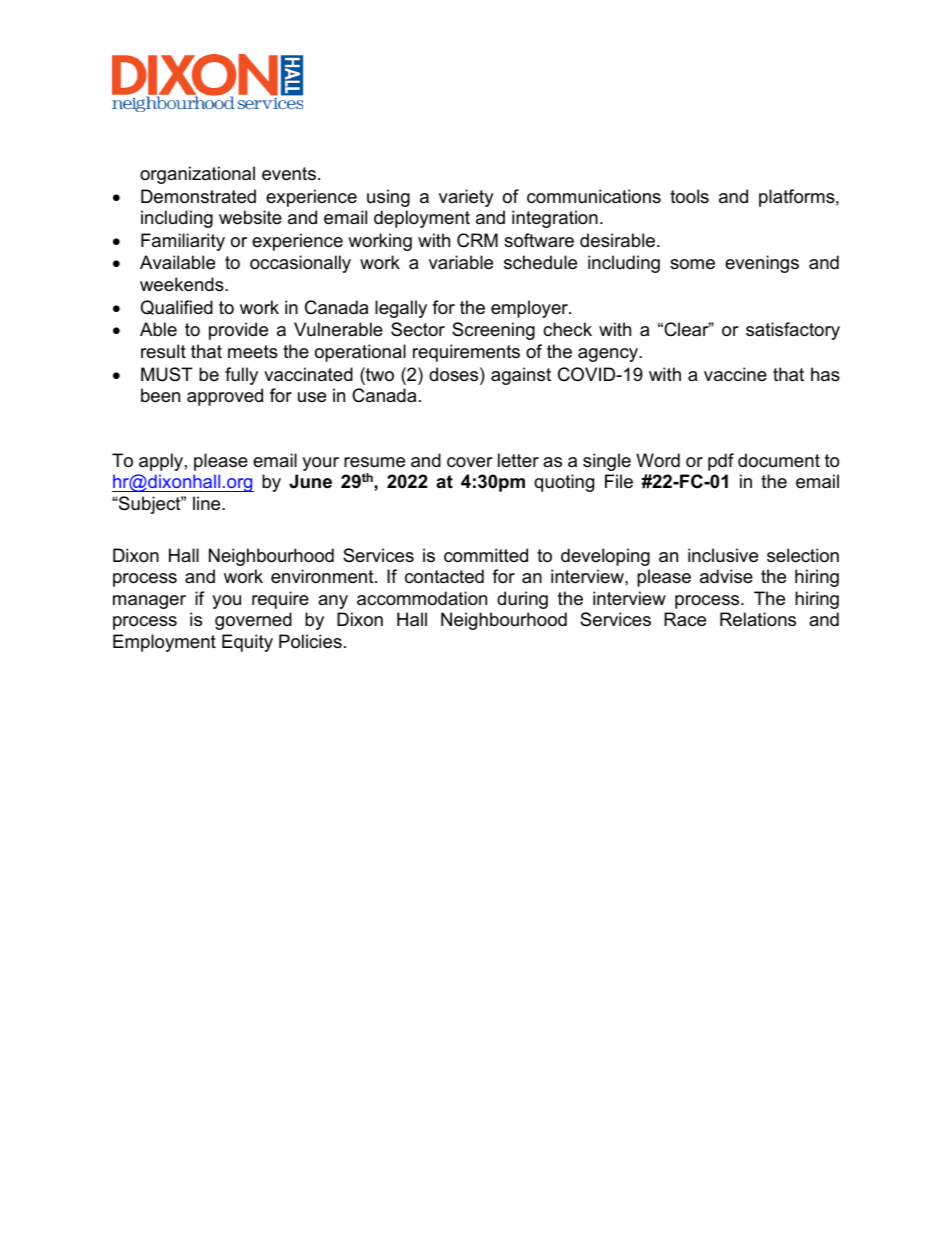 This image has width=952, height=1233. I want to click on variety, so click(466, 198).
